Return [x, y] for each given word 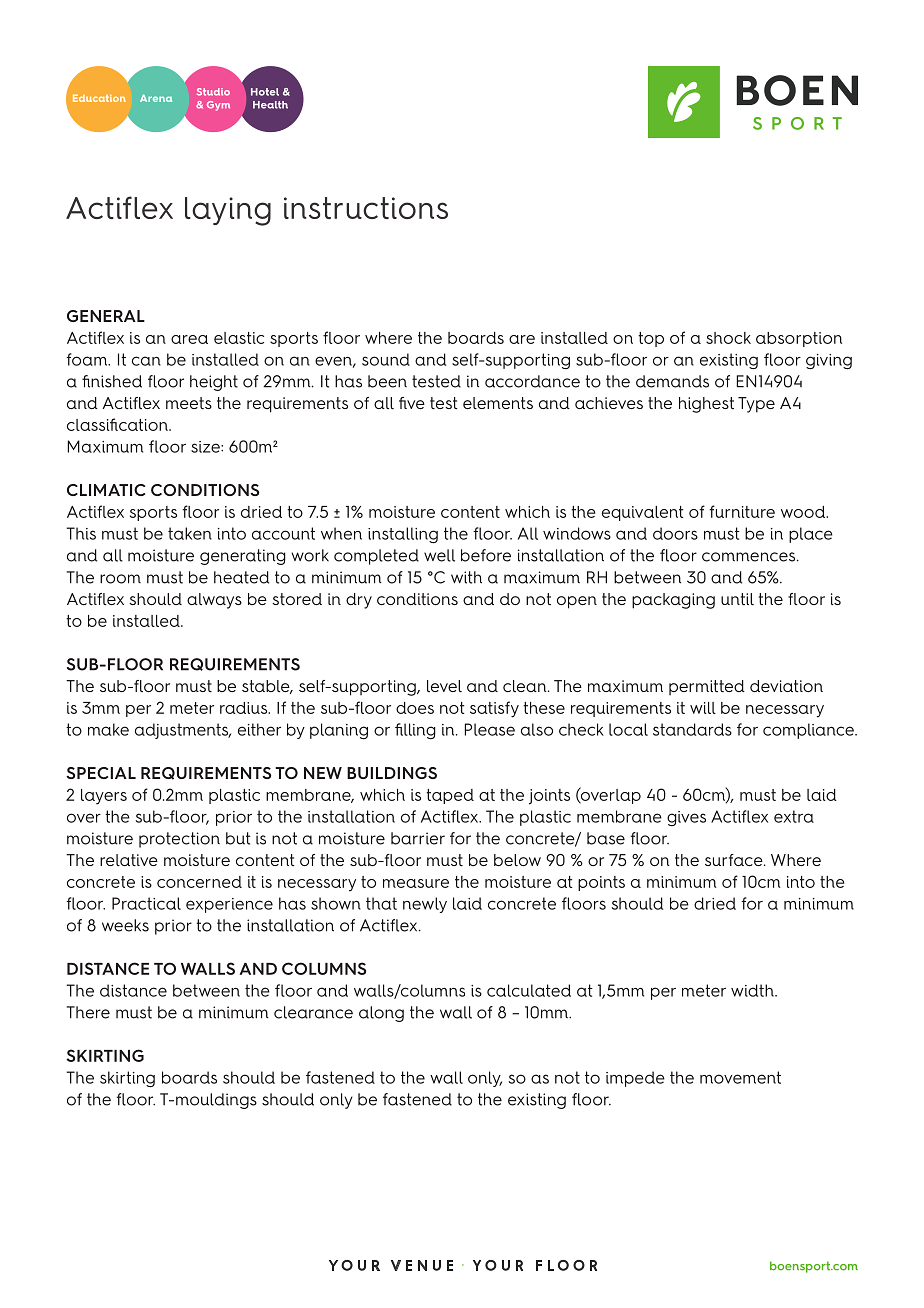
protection [179, 840]
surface [735, 860]
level [444, 686]
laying [228, 211]
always [214, 601]
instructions [366, 208]
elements [498, 403]
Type [756, 405]
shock [728, 338]
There [88, 1012]
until [737, 599]
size [206, 447]
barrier [418, 838]
